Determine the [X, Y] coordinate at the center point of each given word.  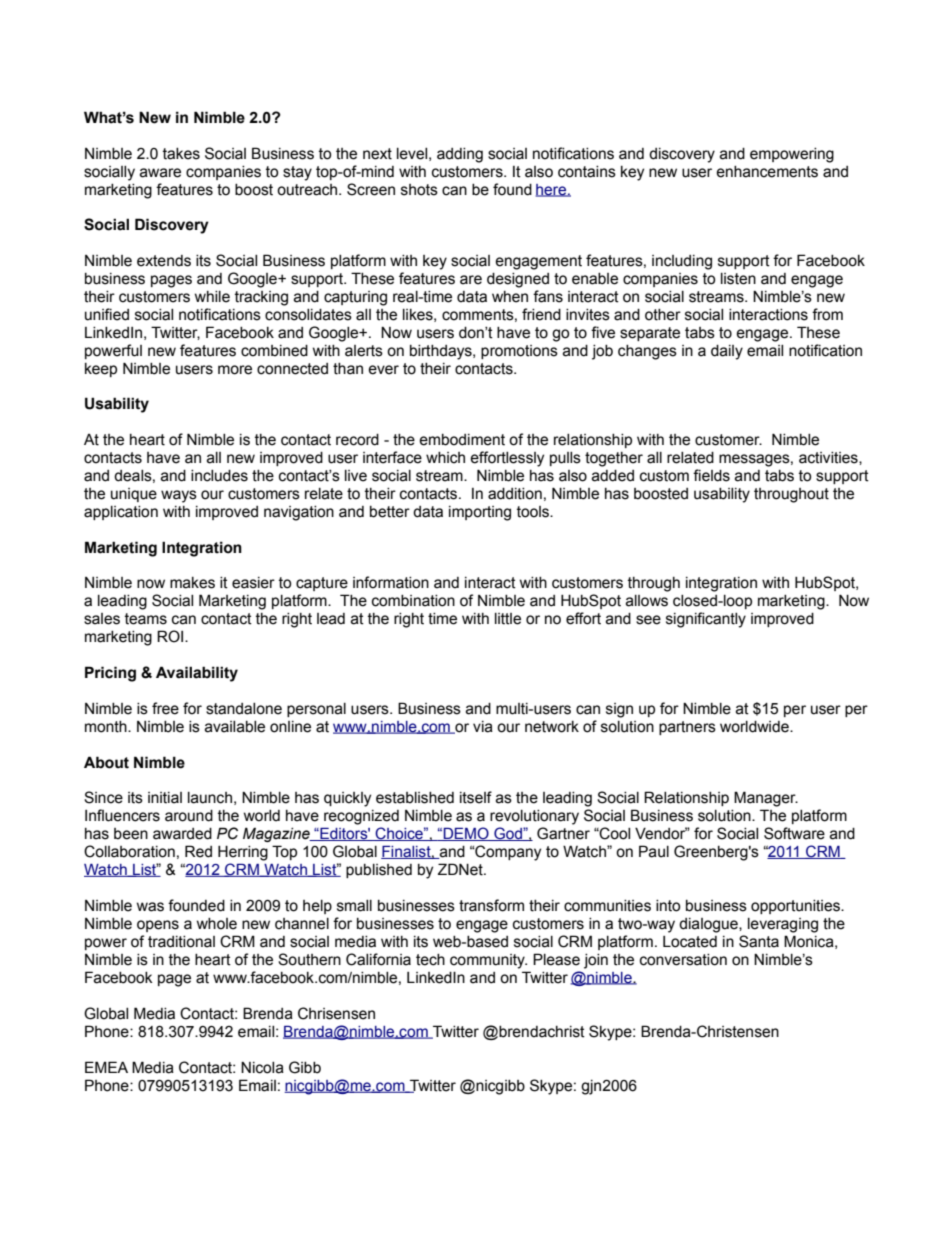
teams [146, 619]
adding [460, 155]
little [508, 619]
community [488, 961]
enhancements [767, 172]
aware [160, 173]
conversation [683, 960]
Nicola [262, 1067]
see [648, 620]
